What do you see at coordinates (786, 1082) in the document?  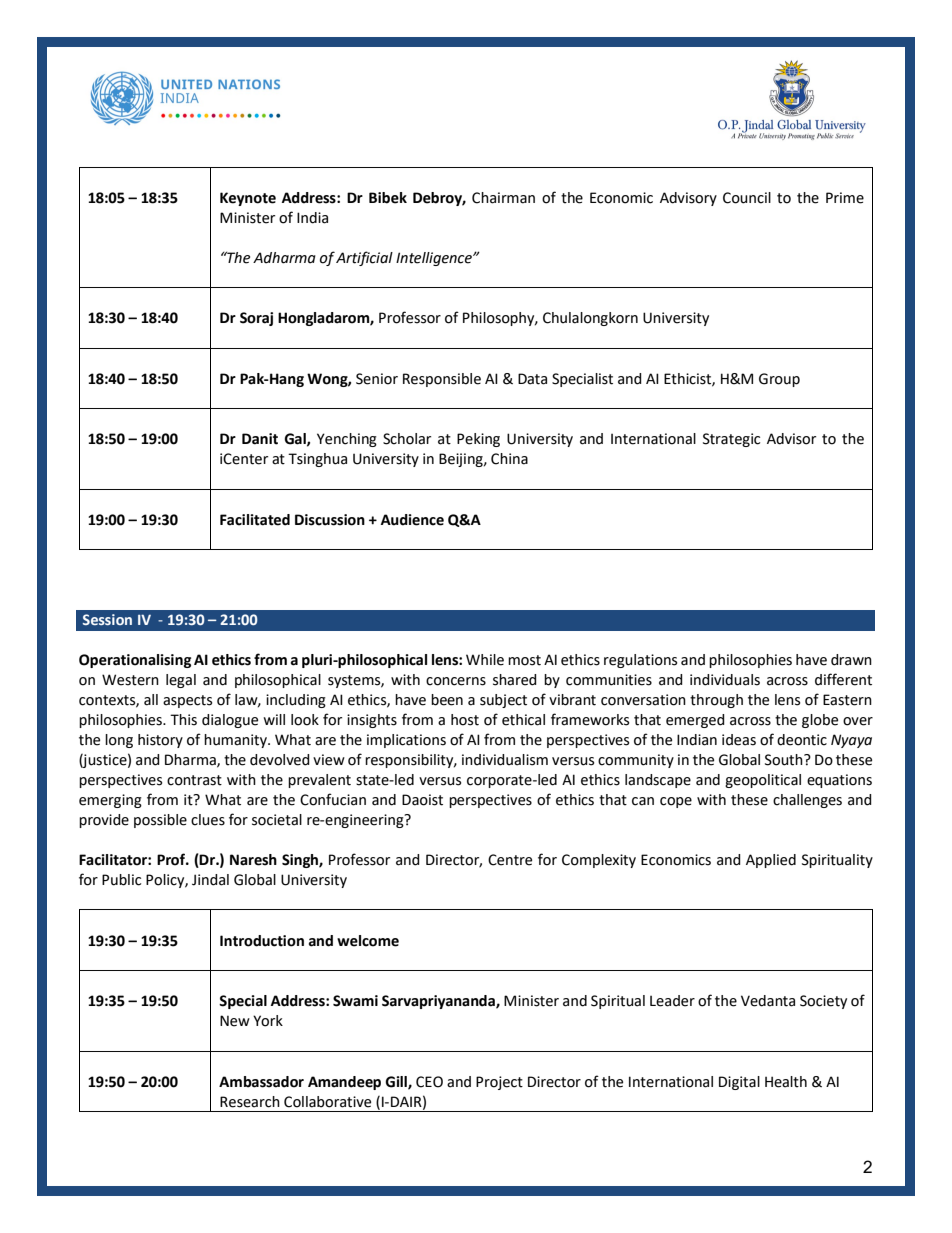 I see `Health` at bounding box center [786, 1082].
